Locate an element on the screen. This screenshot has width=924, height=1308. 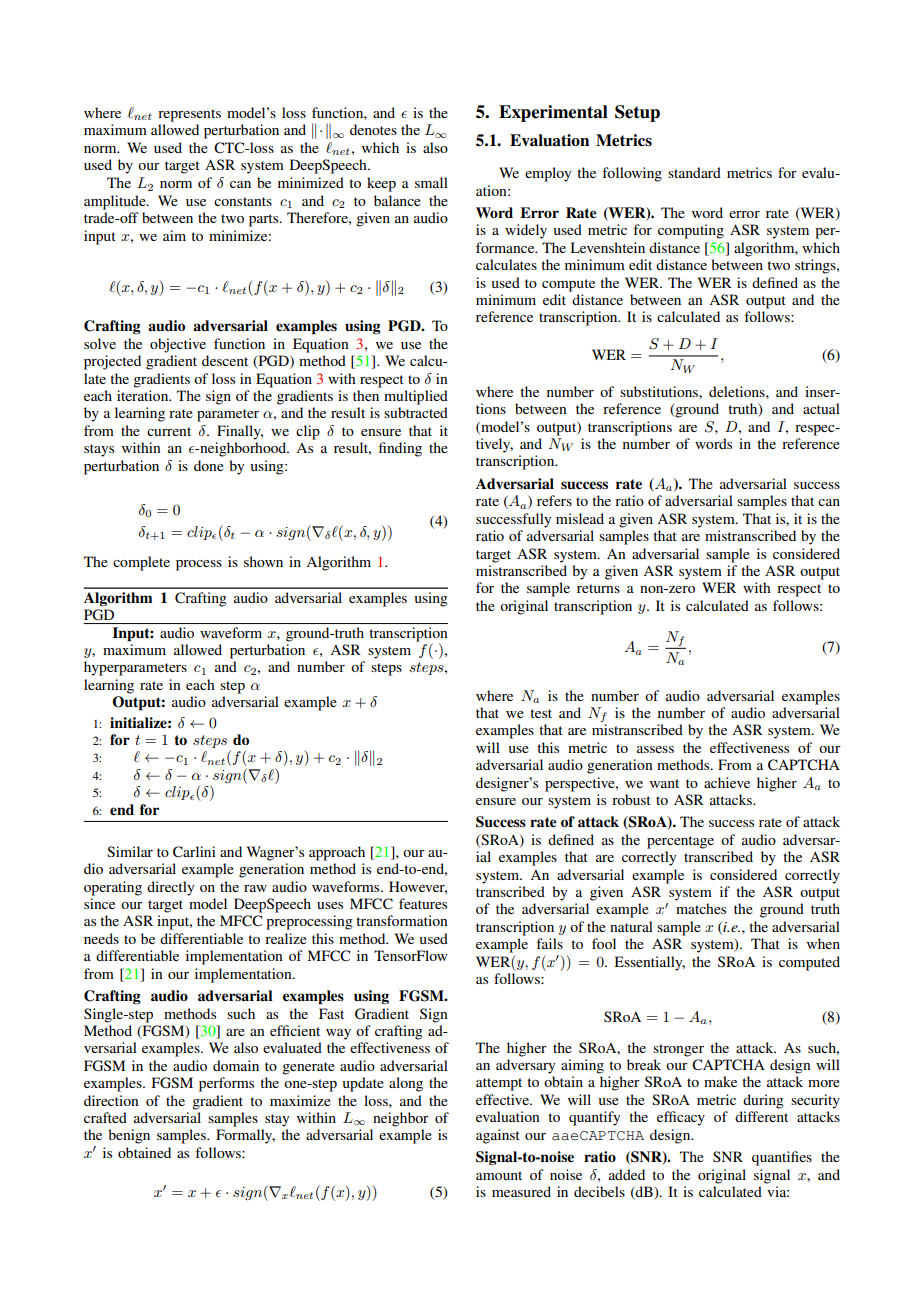
actual is located at coordinates (821, 408).
